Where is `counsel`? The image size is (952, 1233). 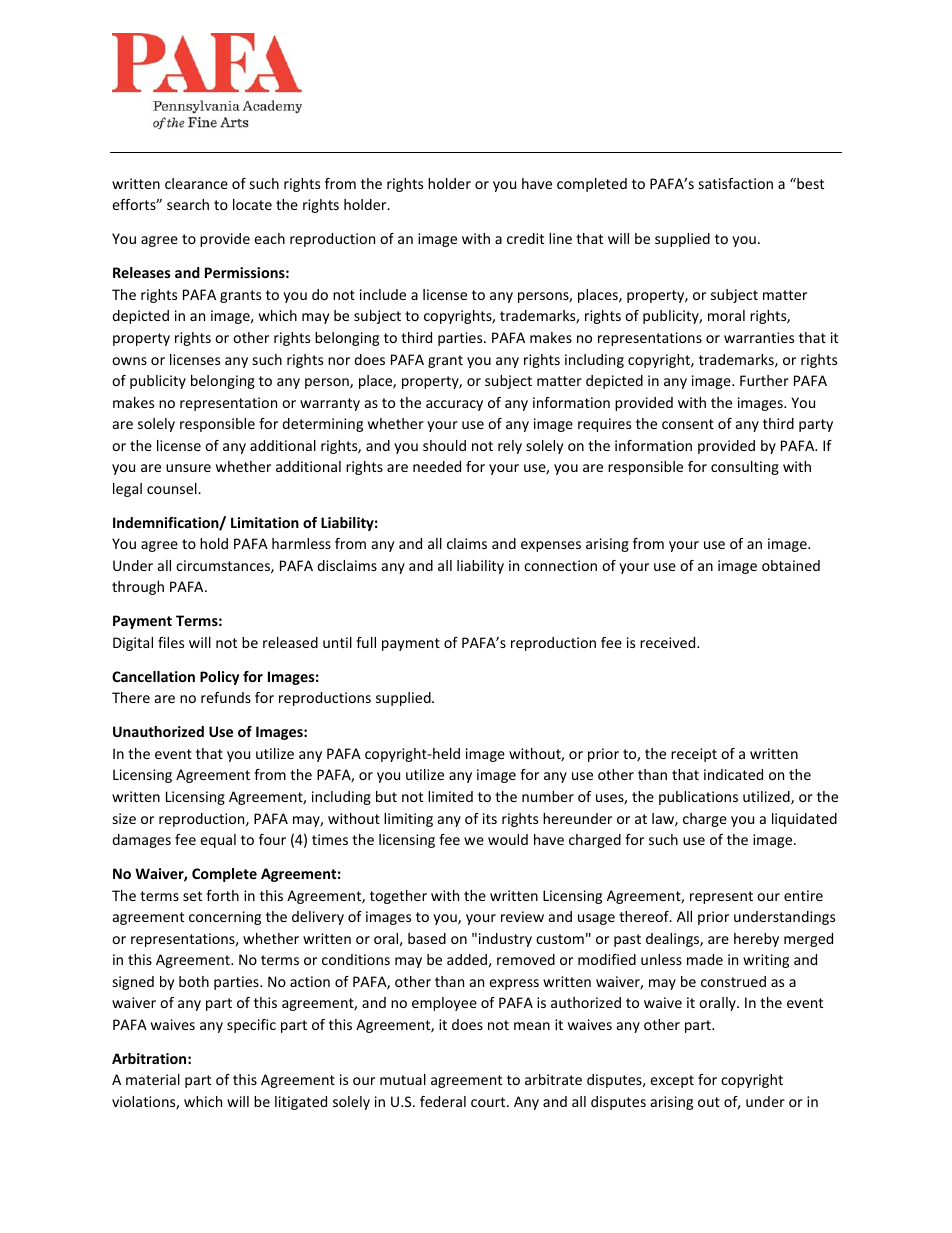
counsel is located at coordinates (173, 488).
